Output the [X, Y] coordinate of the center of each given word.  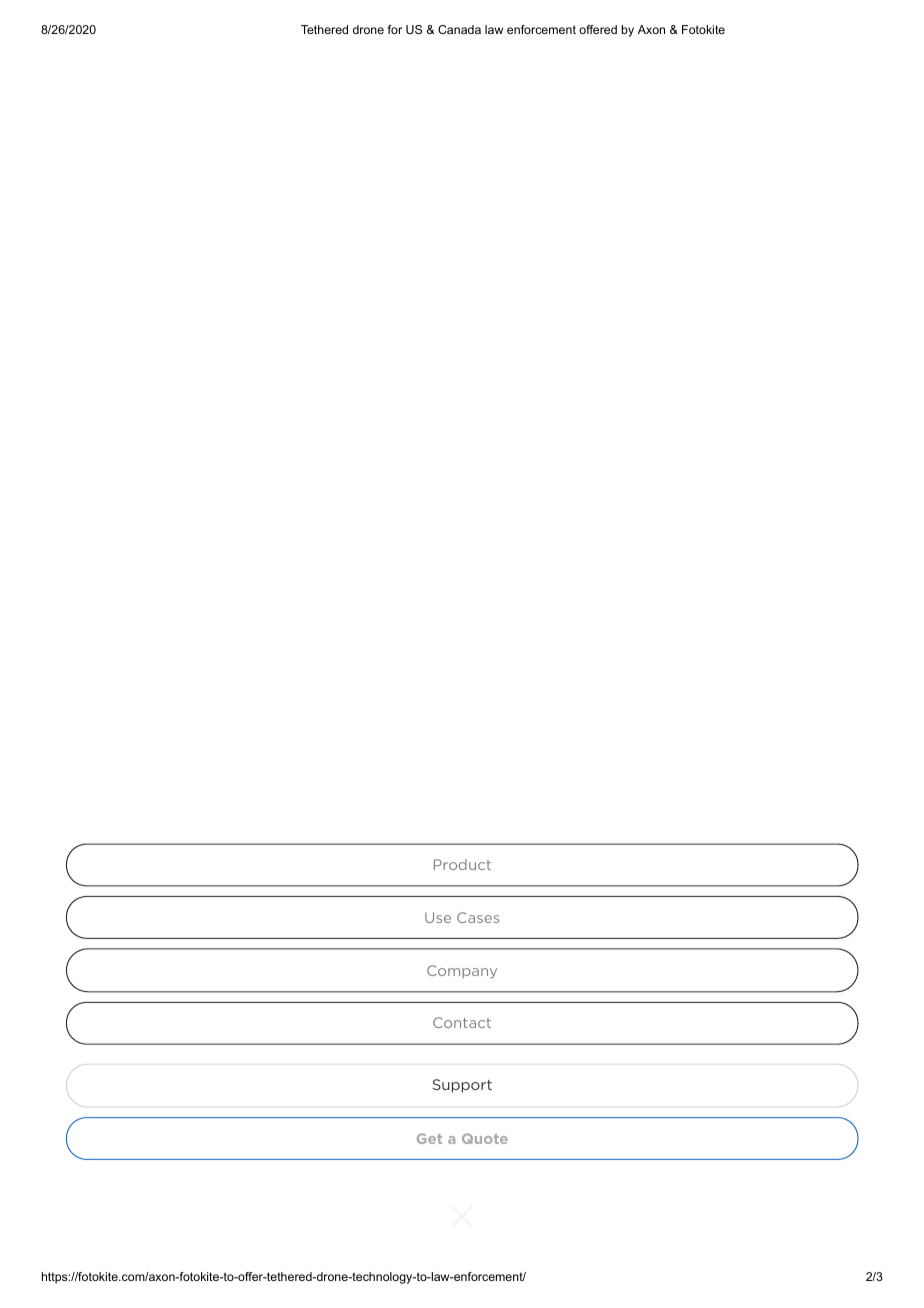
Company [462, 972]
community [372, 1117]
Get [429, 1138]
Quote [485, 1138]
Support [462, 1086]
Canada [459, 29]
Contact [462, 1022]
